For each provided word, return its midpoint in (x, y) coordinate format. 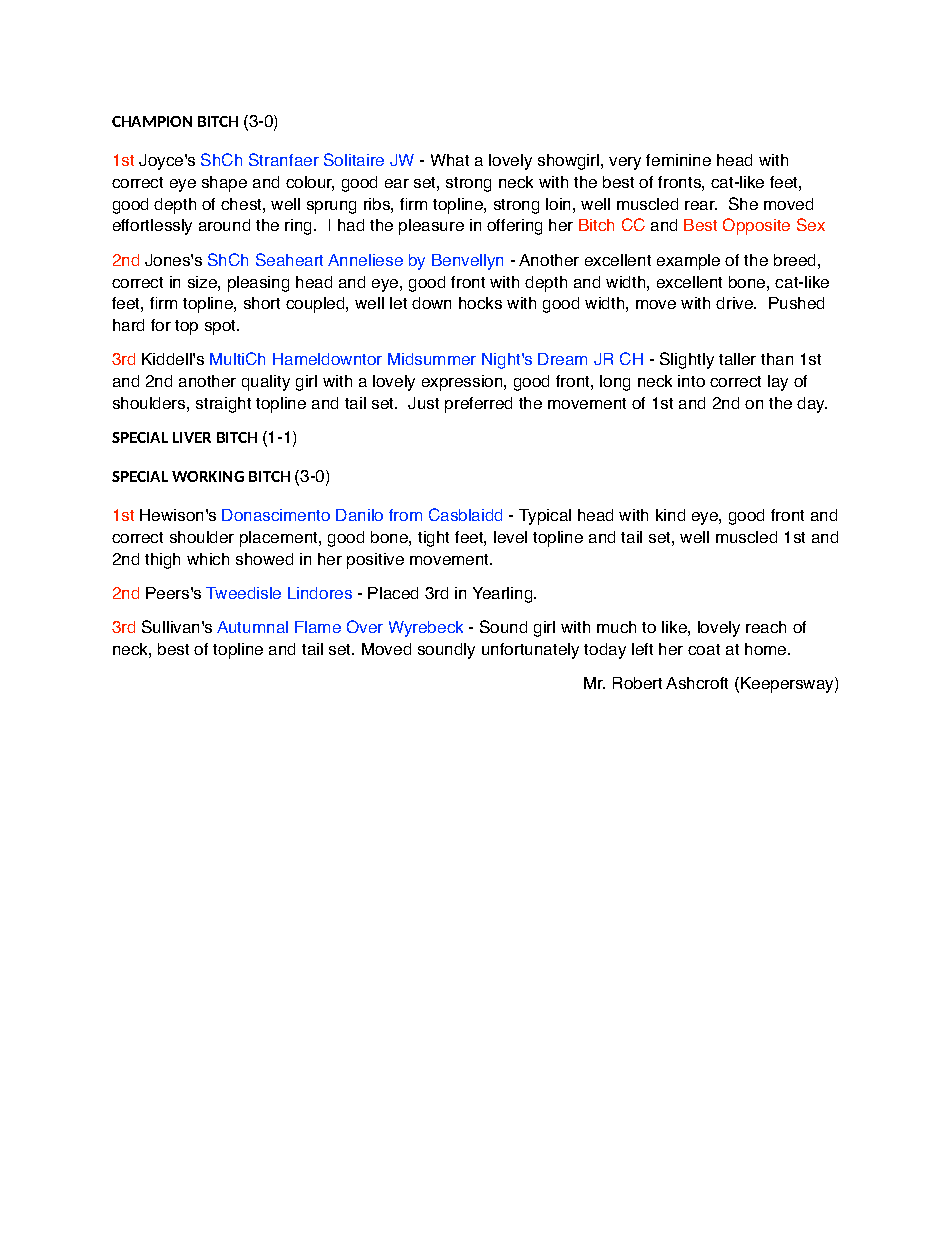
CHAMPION (152, 121)
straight (223, 405)
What (450, 160)
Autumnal (252, 627)
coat (704, 649)
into (691, 381)
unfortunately (530, 651)
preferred (478, 405)
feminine (678, 160)
